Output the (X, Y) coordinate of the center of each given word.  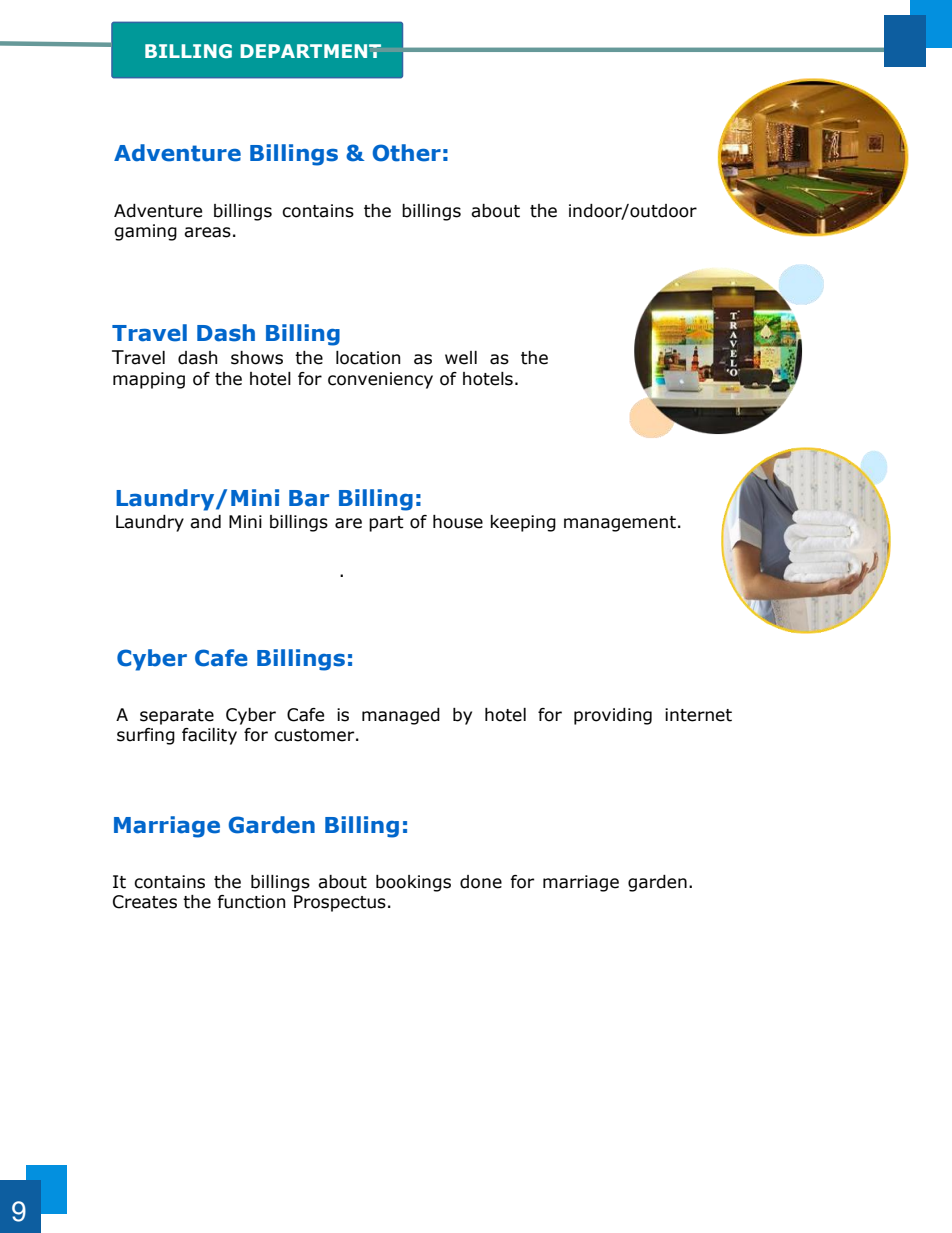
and (205, 522)
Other (407, 153)
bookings (413, 883)
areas (207, 232)
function (251, 902)
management (620, 524)
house (458, 522)
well (461, 358)
